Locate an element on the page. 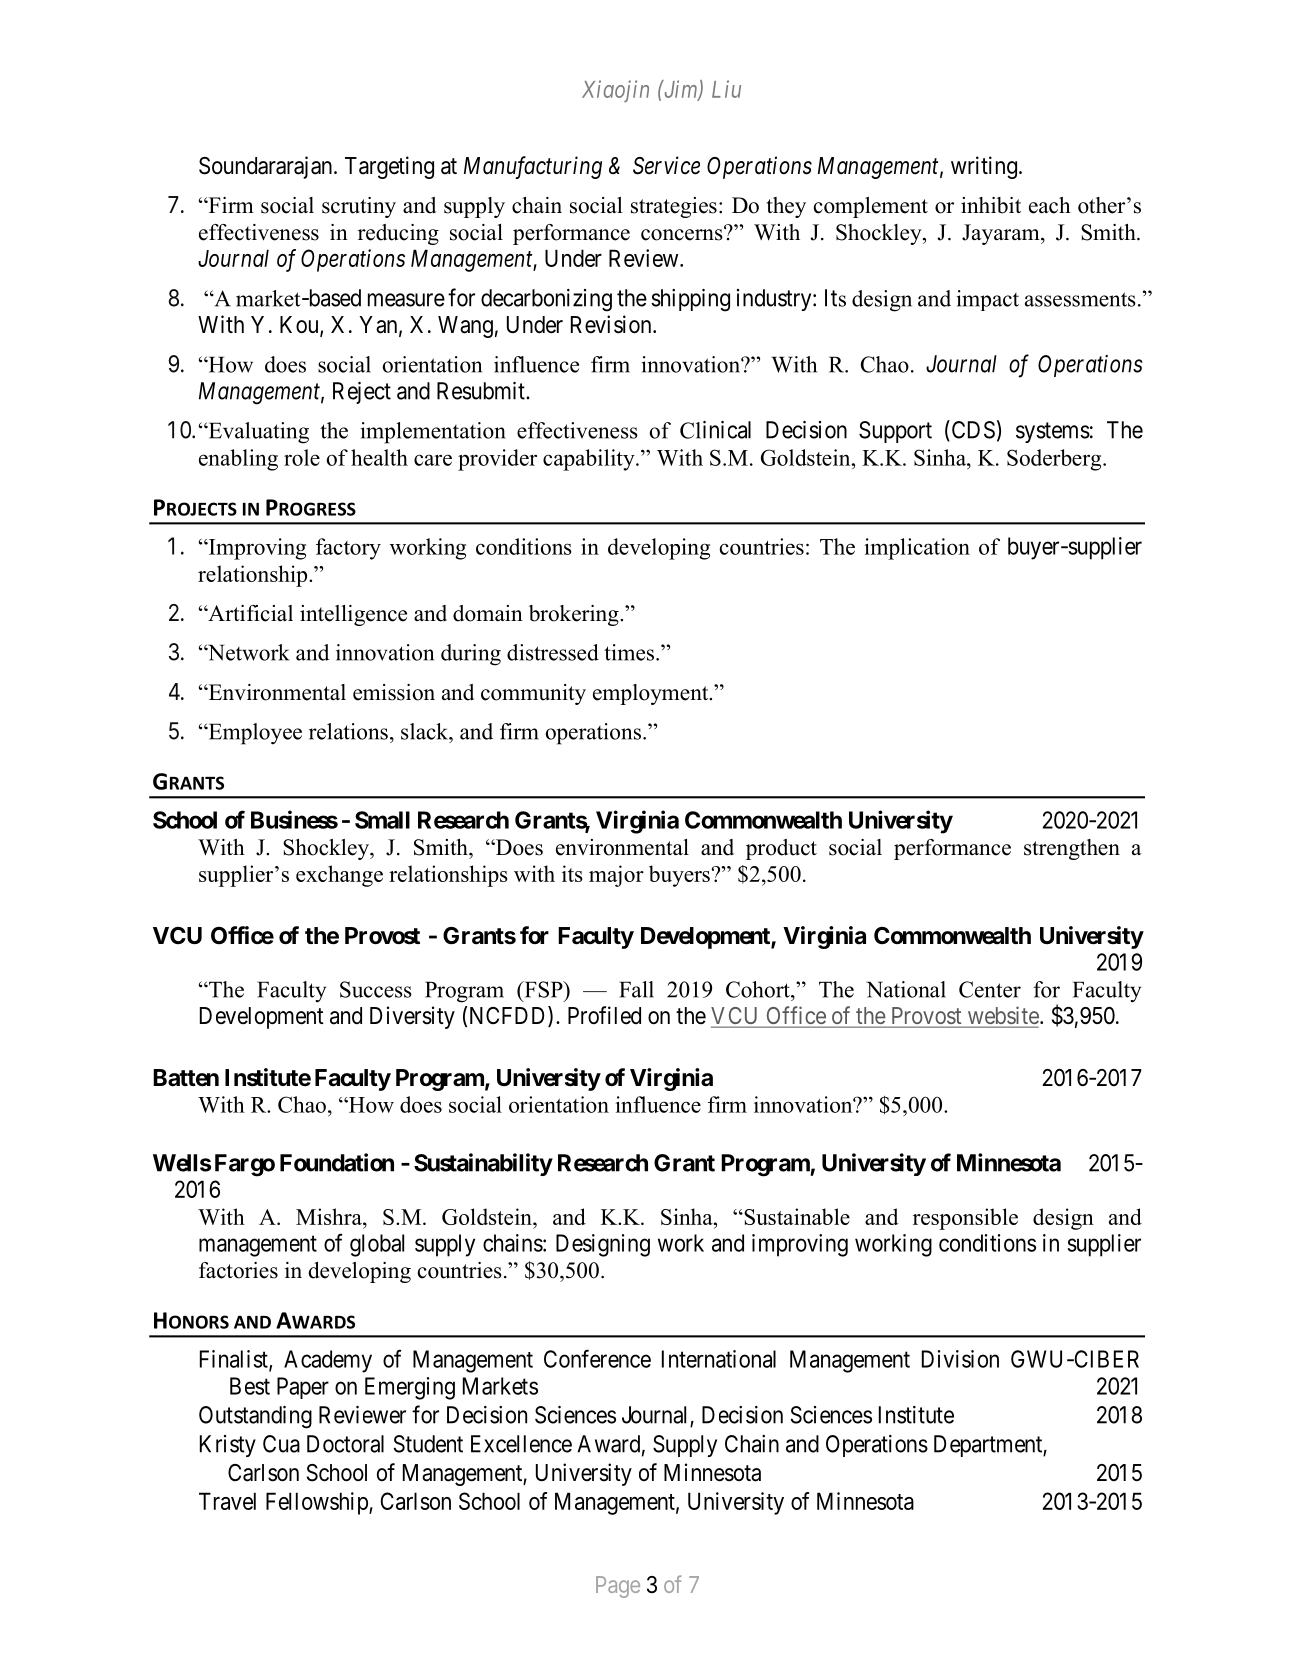  strengthen is located at coordinates (1072, 849).
